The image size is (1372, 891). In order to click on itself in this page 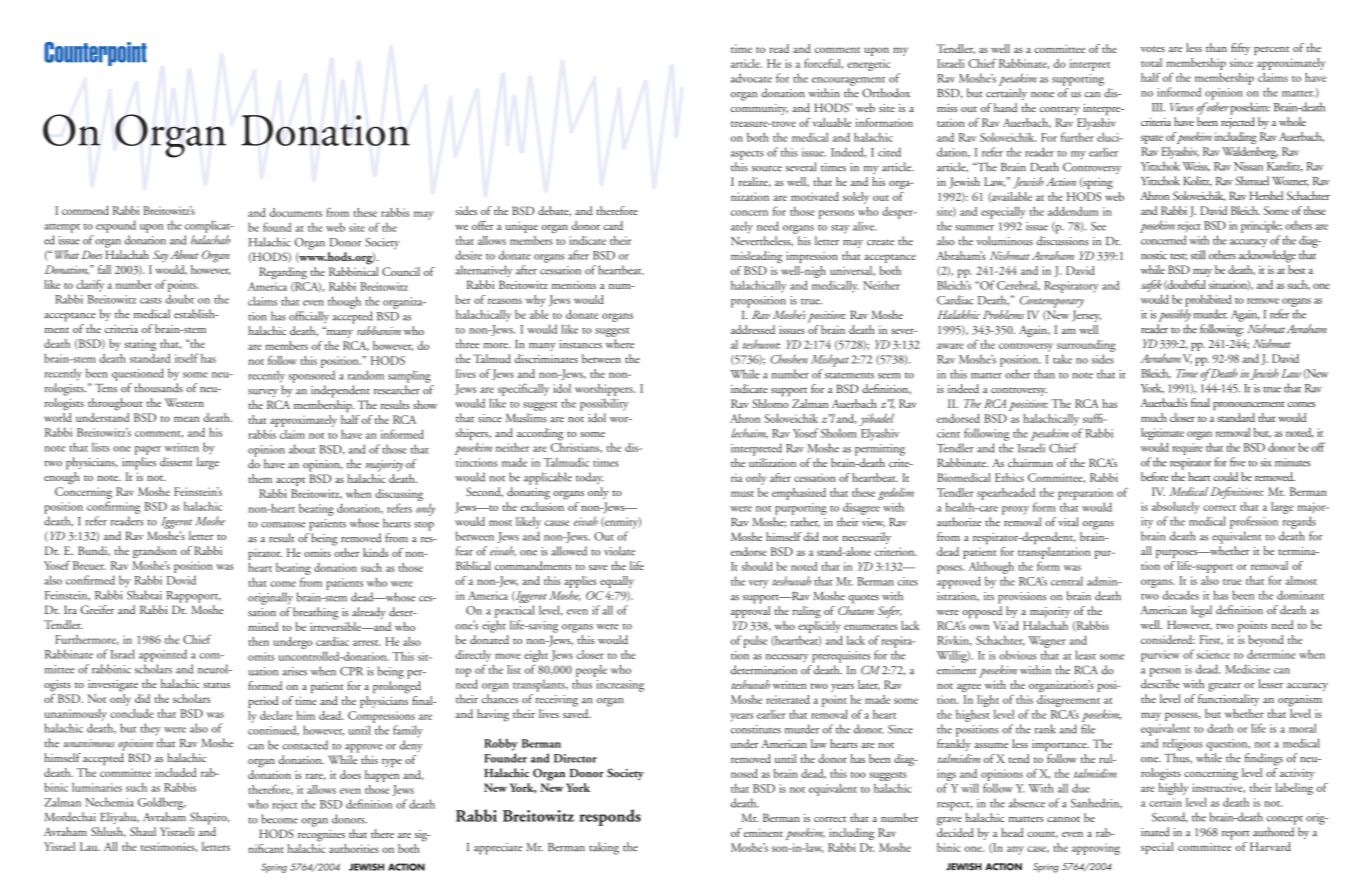, I will do `click(187, 358)`.
